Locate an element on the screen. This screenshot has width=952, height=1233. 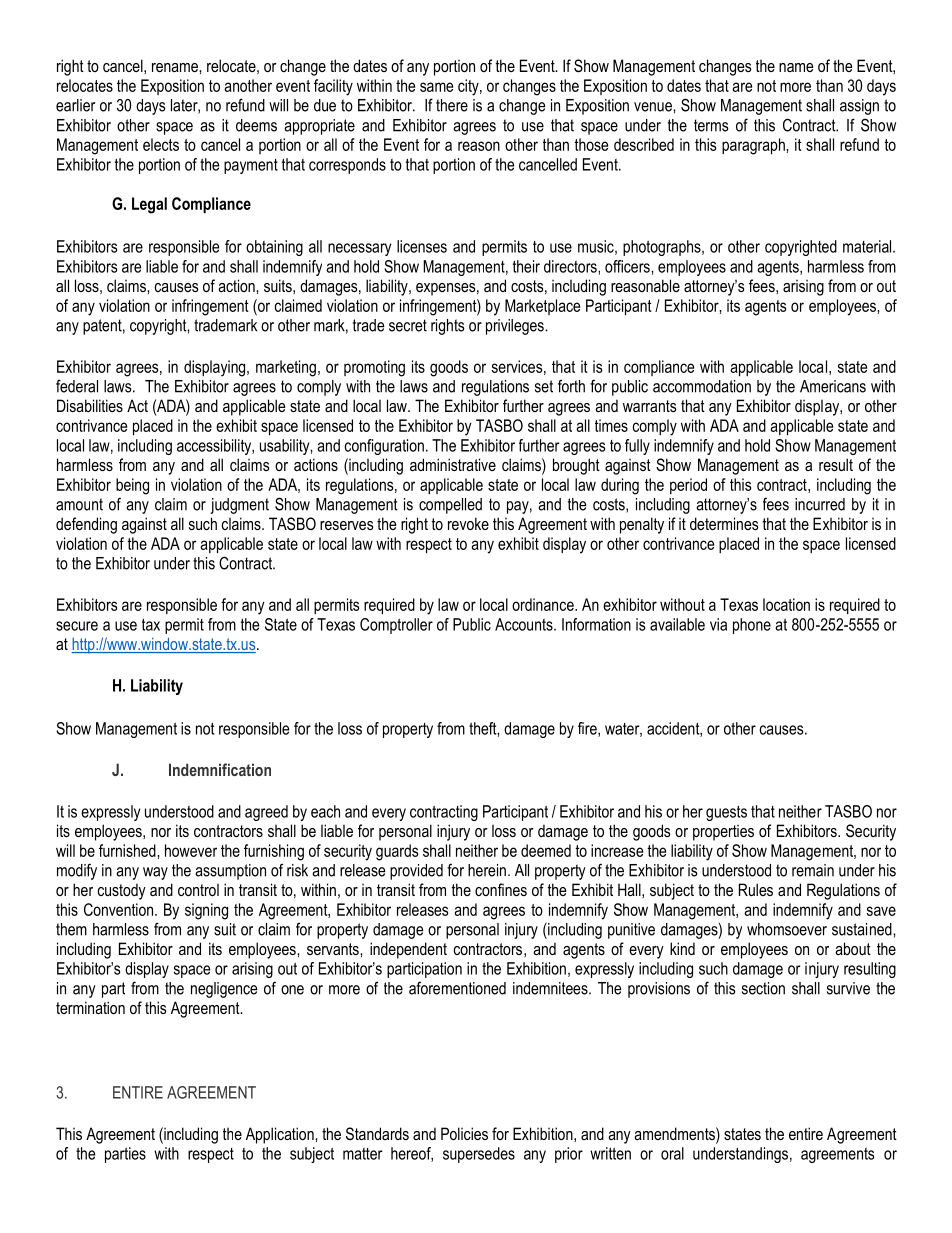
Policies is located at coordinates (464, 1133).
